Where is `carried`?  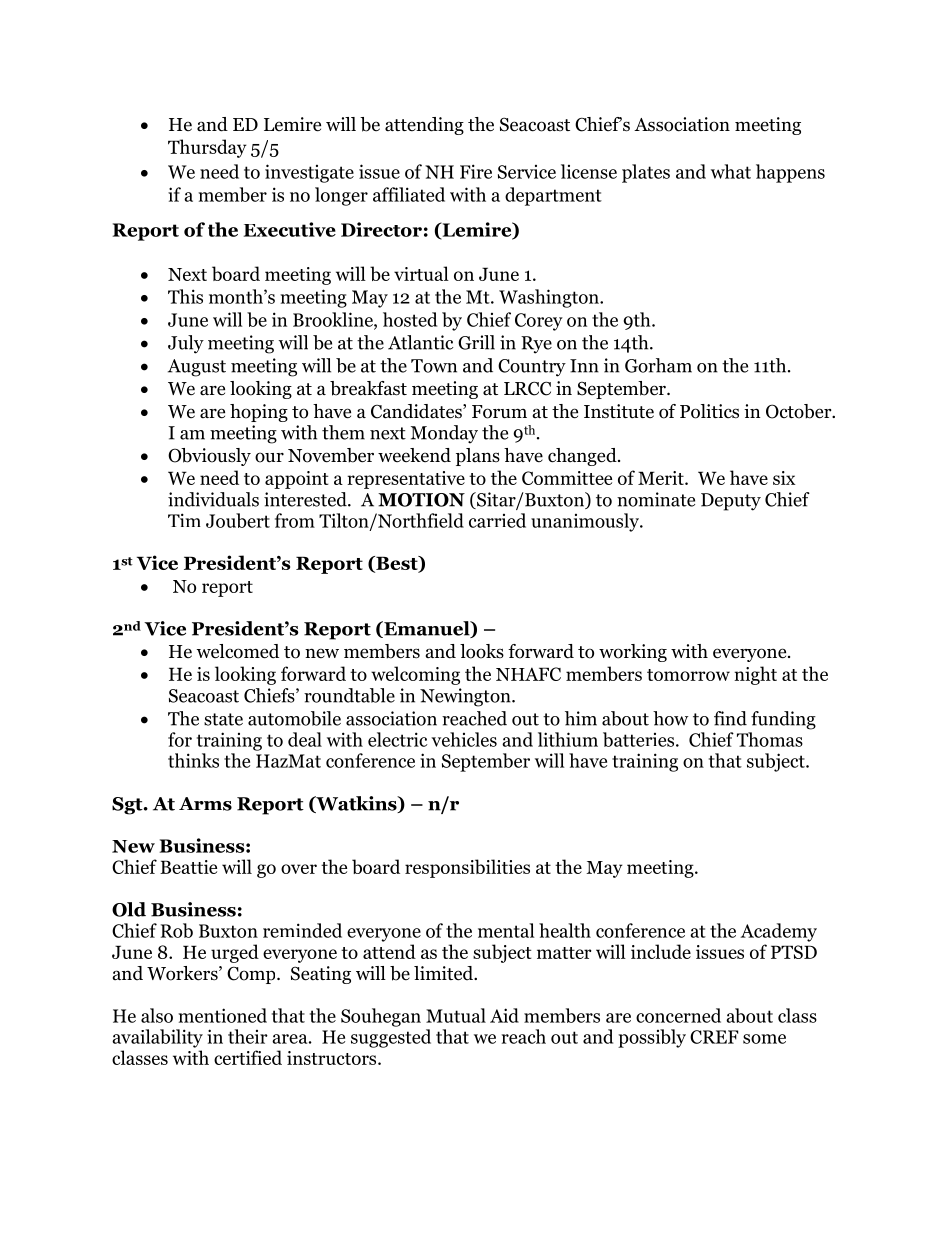 carried is located at coordinates (497, 520).
